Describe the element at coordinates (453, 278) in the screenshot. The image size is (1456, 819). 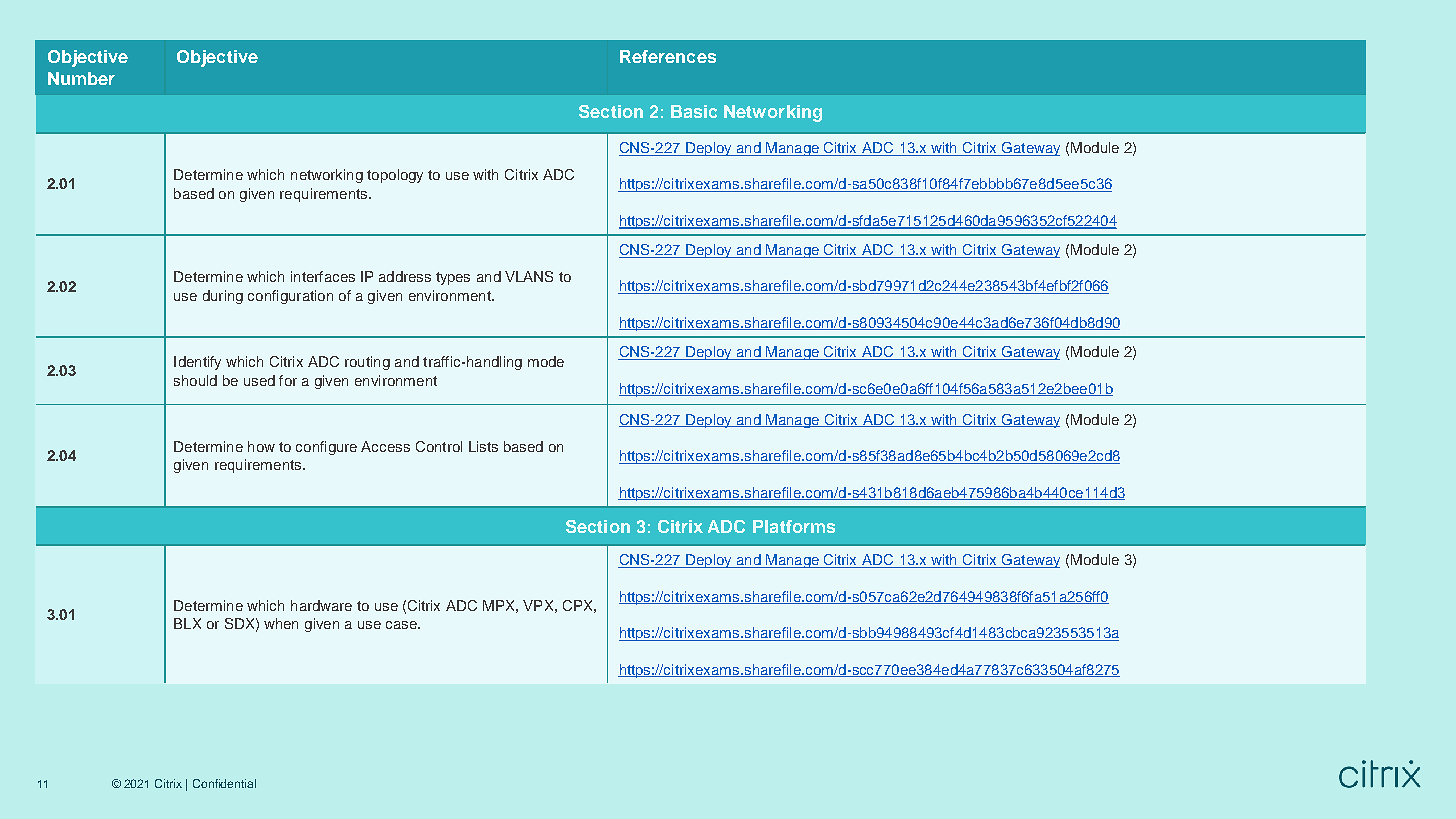
I see `types` at that location.
